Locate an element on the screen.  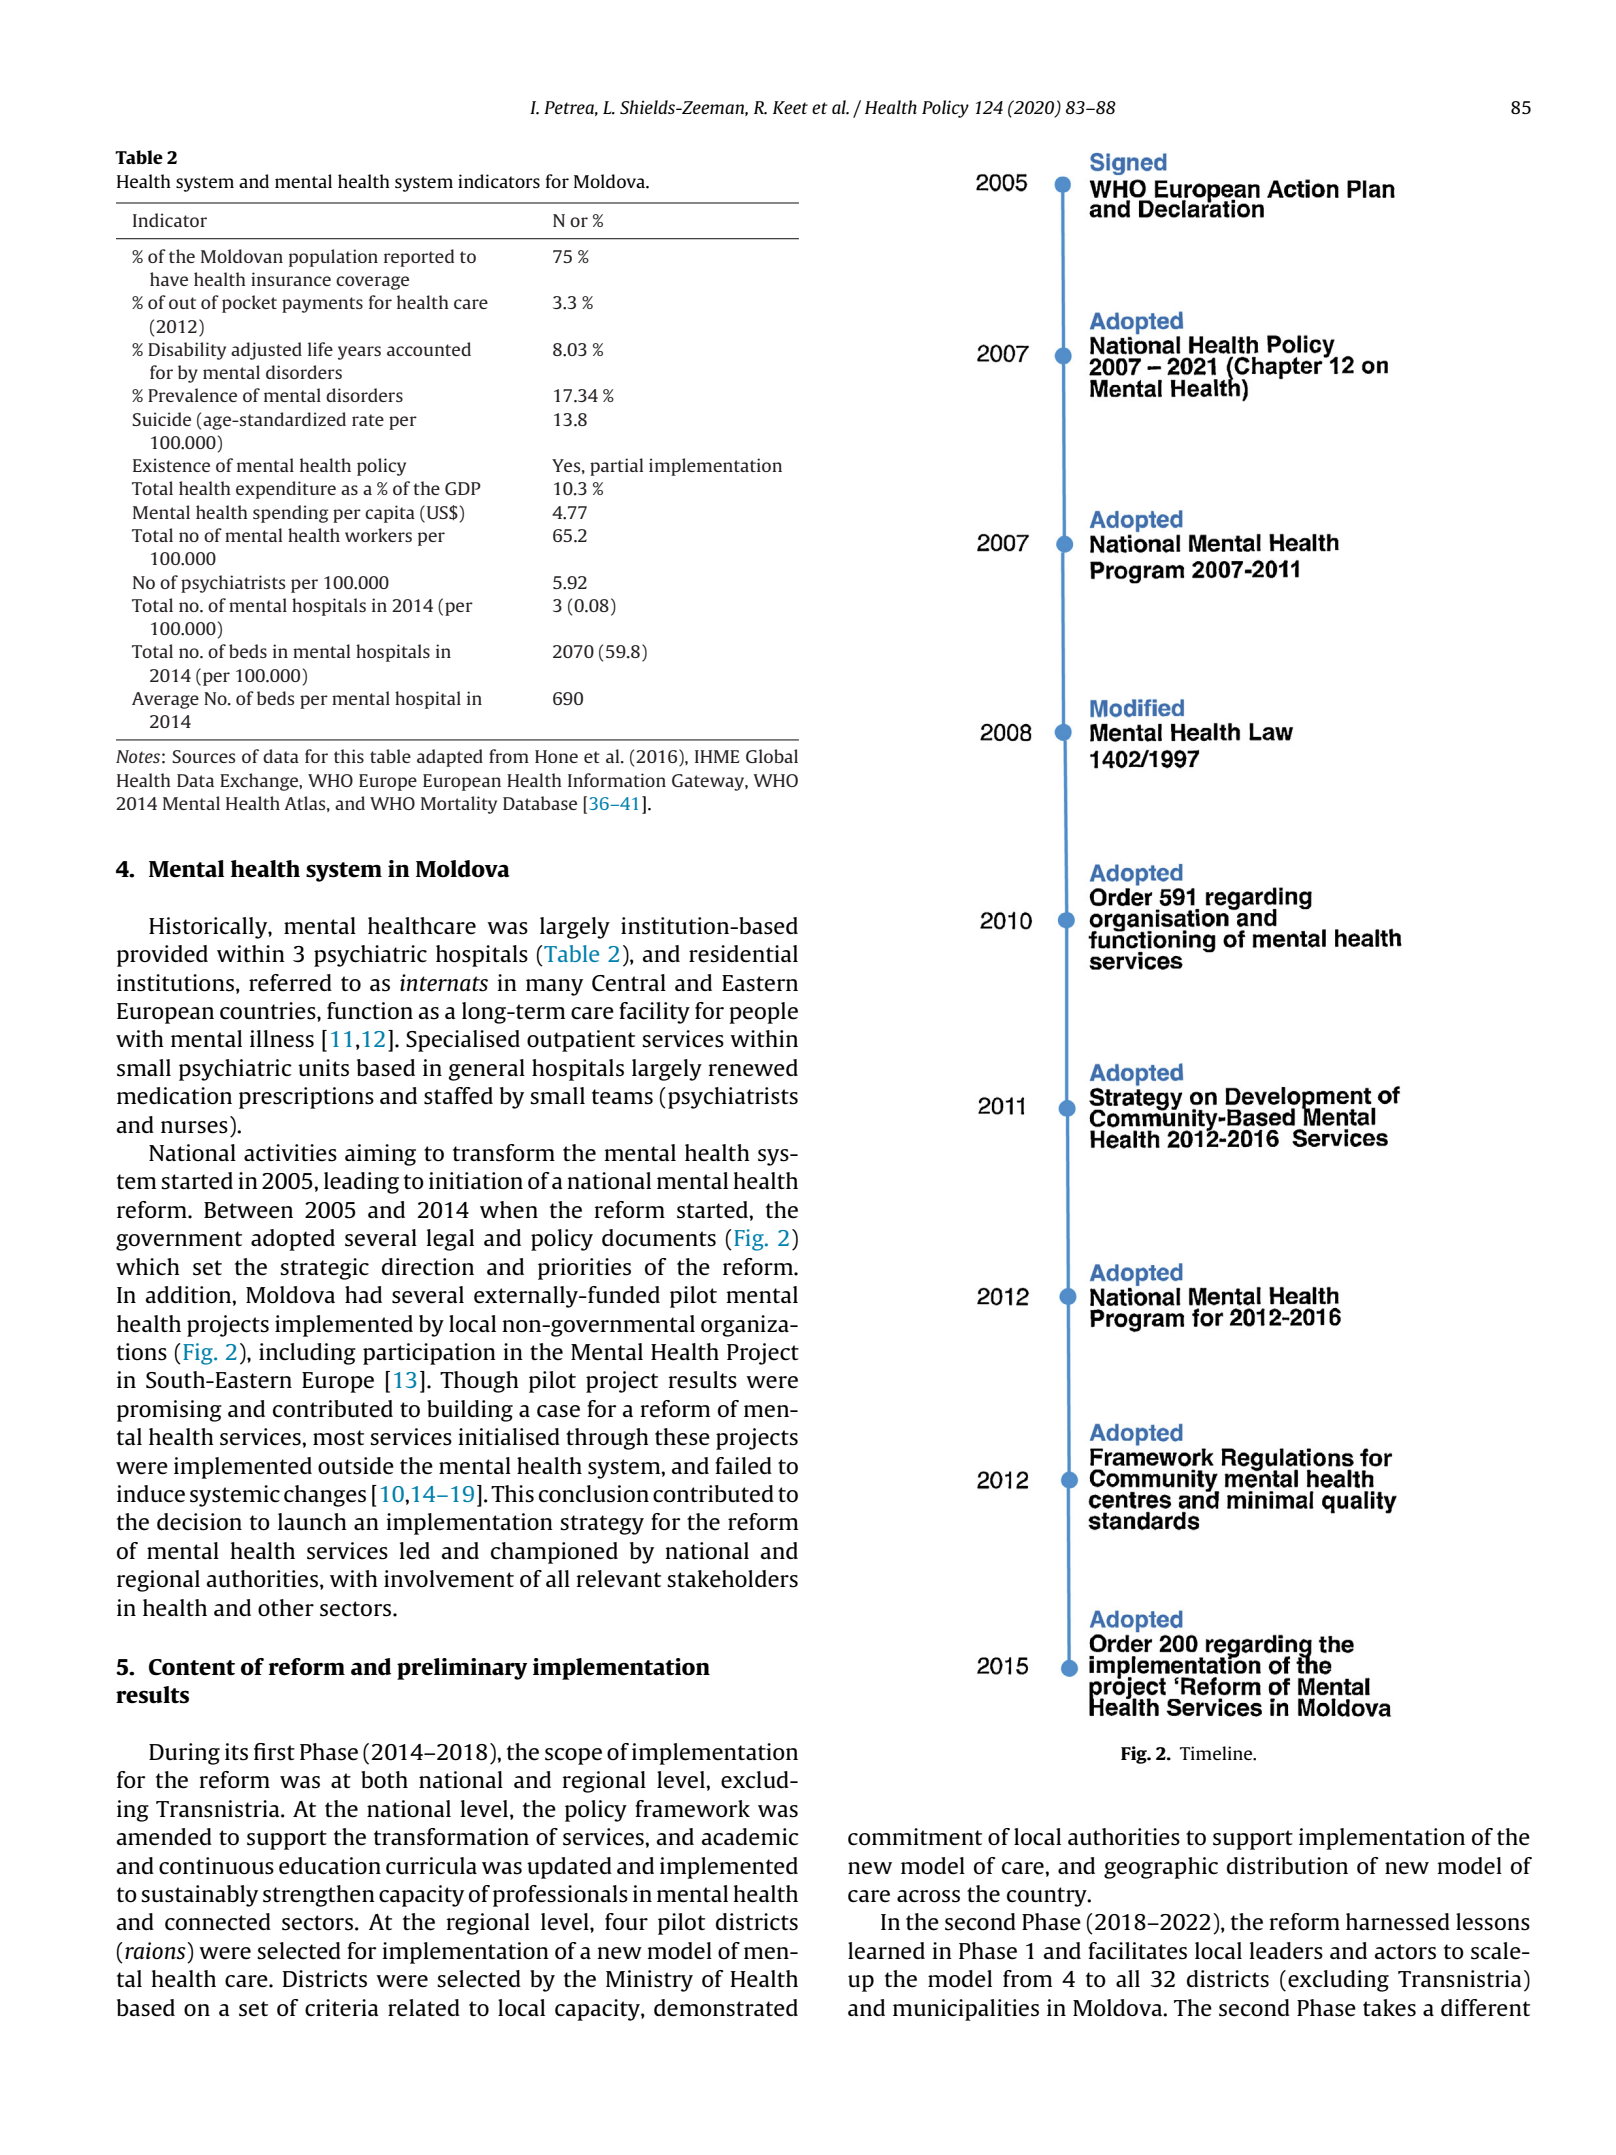
strengthen is located at coordinates (319, 1896).
